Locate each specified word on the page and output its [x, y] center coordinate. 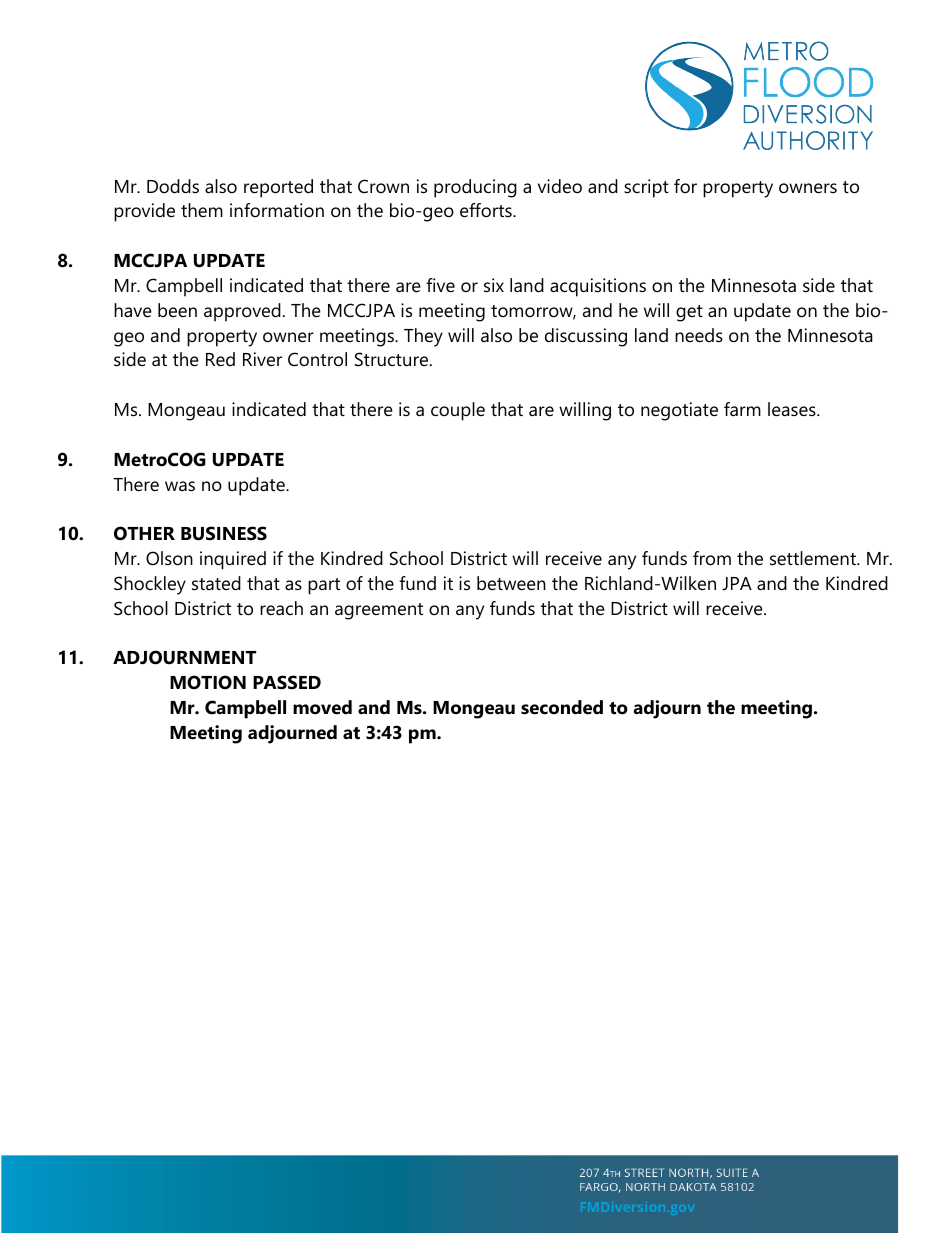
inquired [233, 560]
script [646, 188]
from [712, 558]
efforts [487, 210]
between [511, 583]
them [202, 210]
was [180, 486]
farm [742, 409]
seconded [562, 707]
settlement [814, 558]
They [423, 337]
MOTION [208, 682]
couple [458, 411]
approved [242, 312]
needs [699, 335]
